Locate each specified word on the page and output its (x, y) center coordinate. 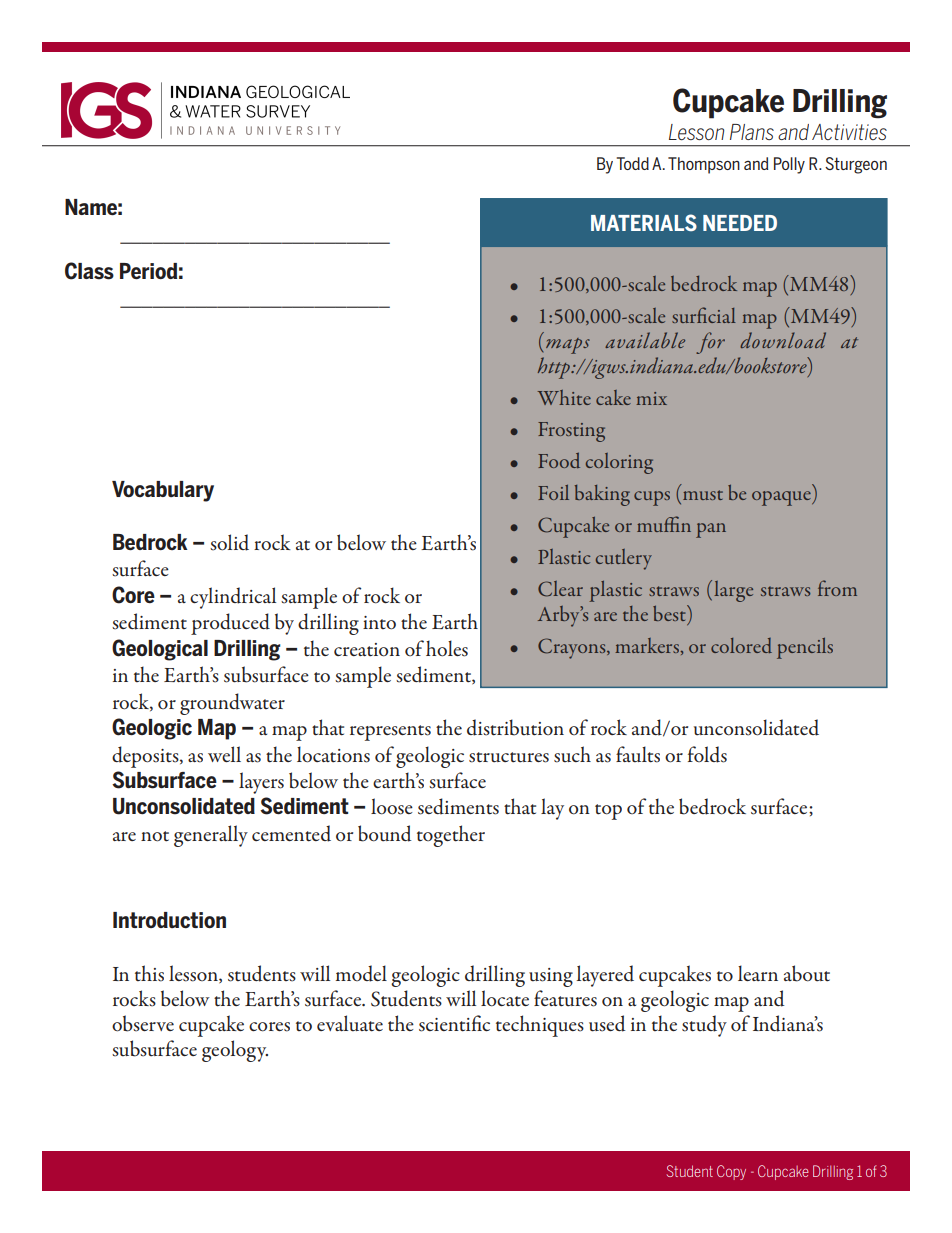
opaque (782, 498)
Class (89, 271)
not (155, 836)
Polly (789, 165)
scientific (454, 1023)
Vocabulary (163, 491)
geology (235, 1051)
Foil (553, 492)
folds (707, 754)
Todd (633, 163)
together (451, 836)
